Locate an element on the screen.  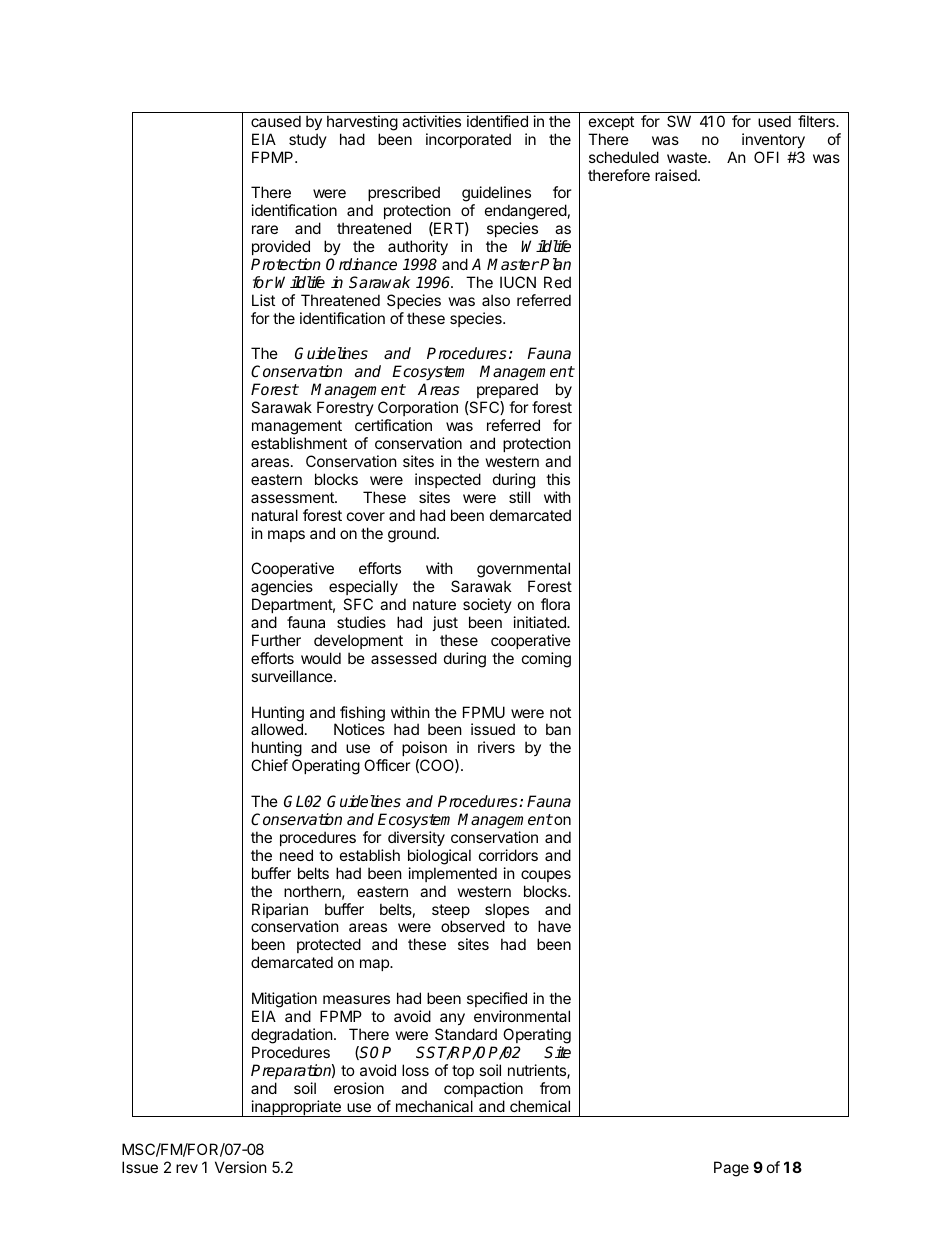
Riparian is located at coordinates (280, 910).
